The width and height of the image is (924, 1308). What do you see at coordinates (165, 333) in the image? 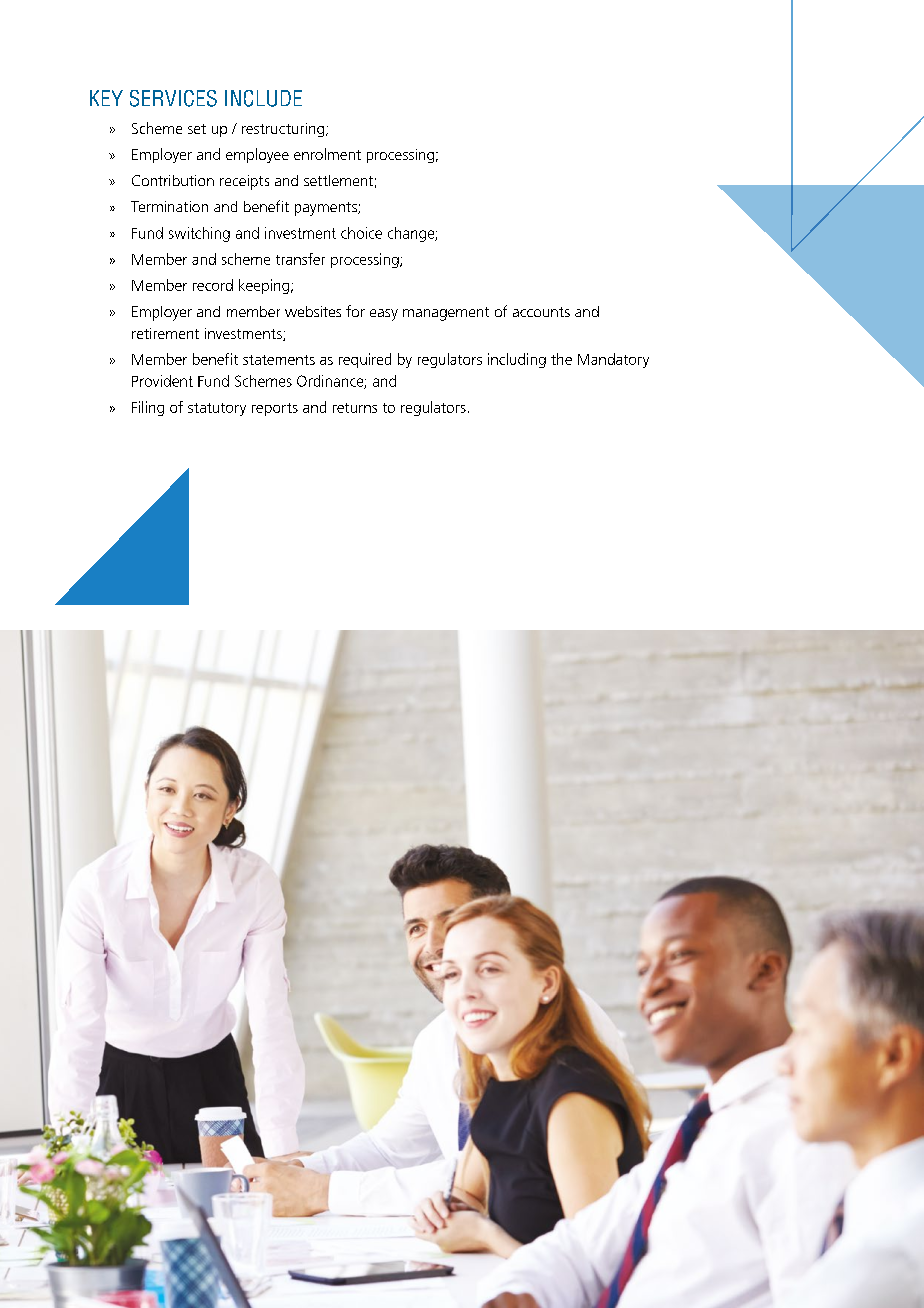
I see `retirement` at bounding box center [165, 333].
